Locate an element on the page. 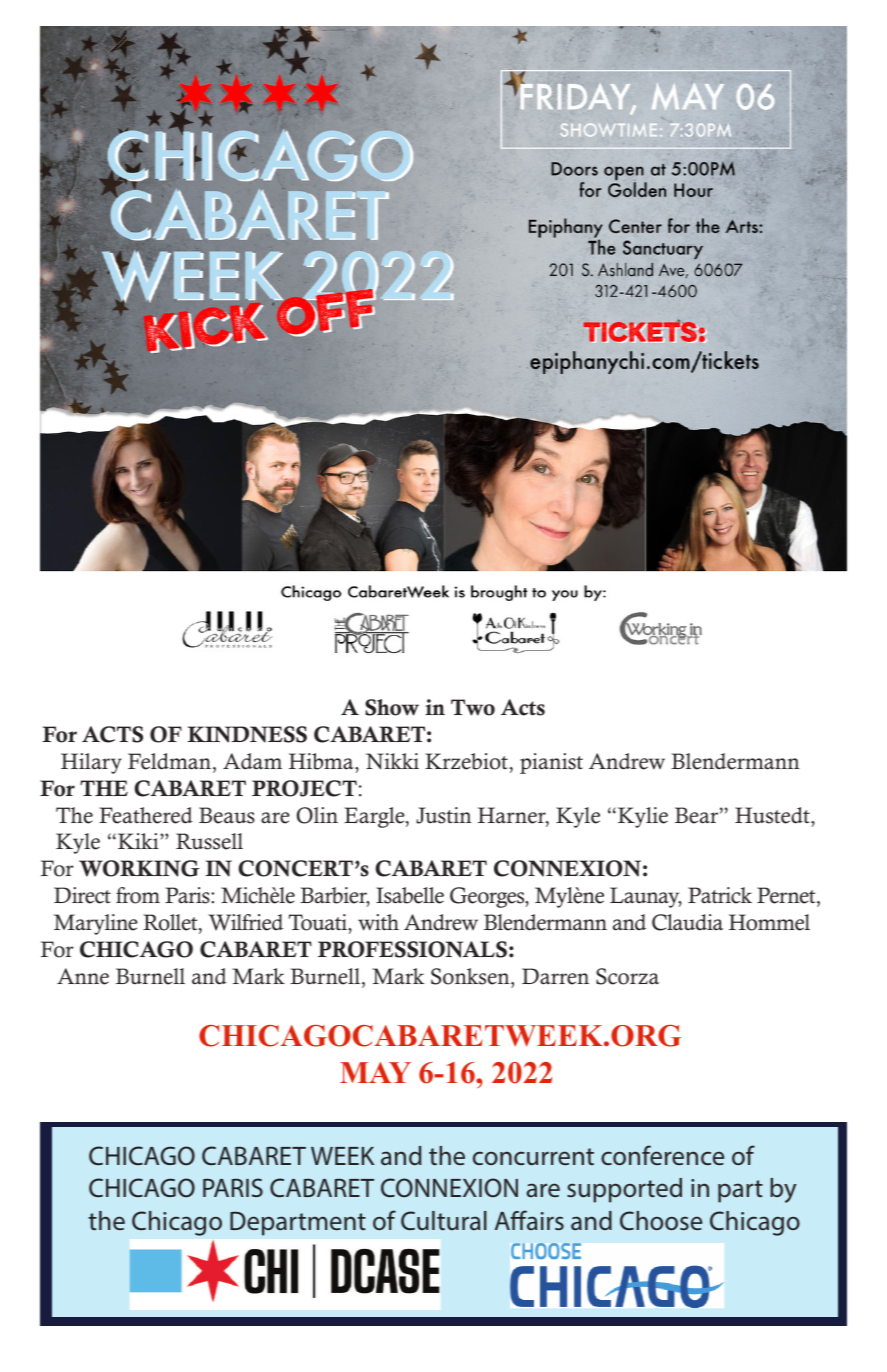 This image has height=1372, width=887. with is located at coordinates (378, 922).
